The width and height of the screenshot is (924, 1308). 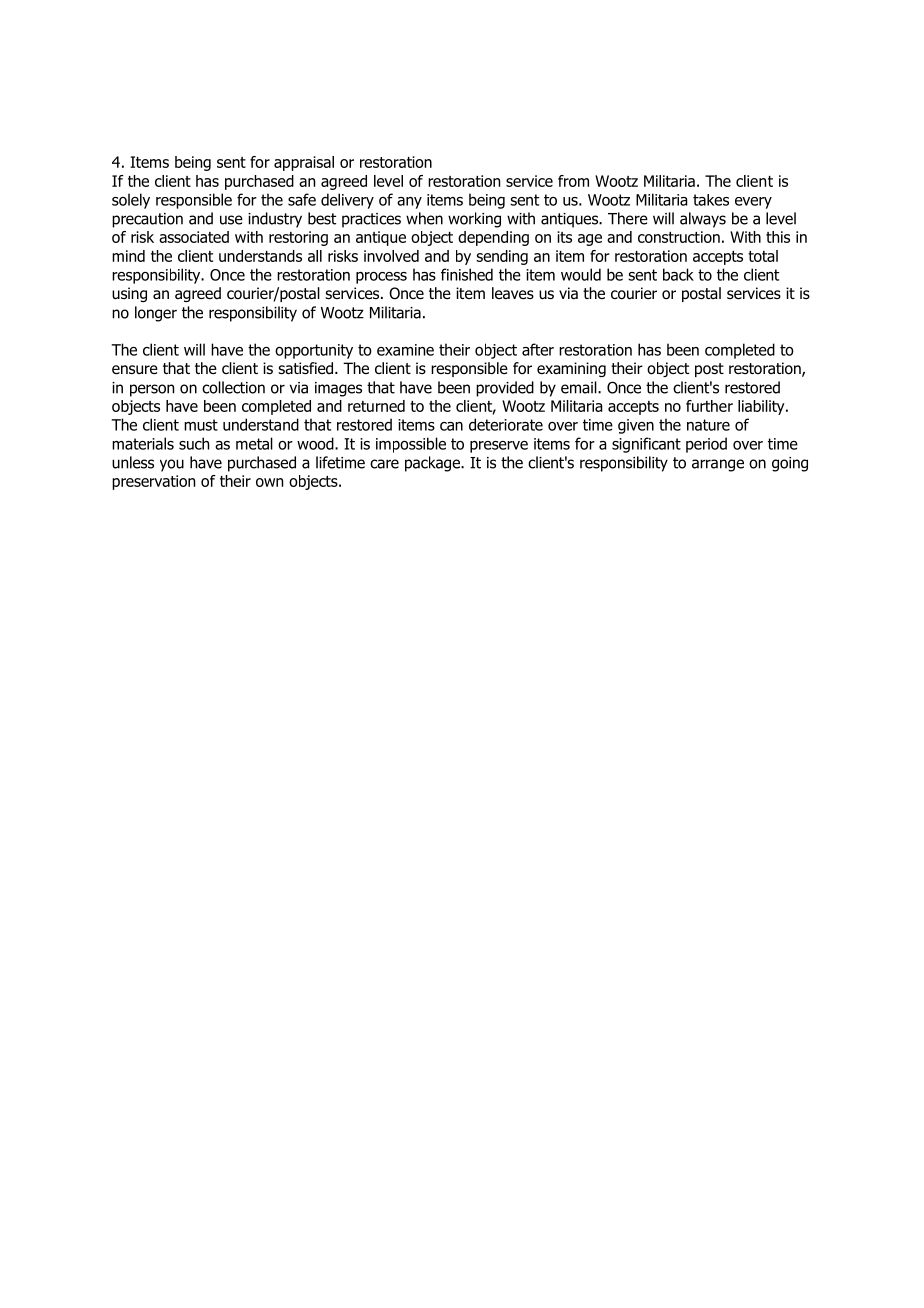 What do you see at coordinates (405, 350) in the screenshot?
I see `examine` at bounding box center [405, 350].
